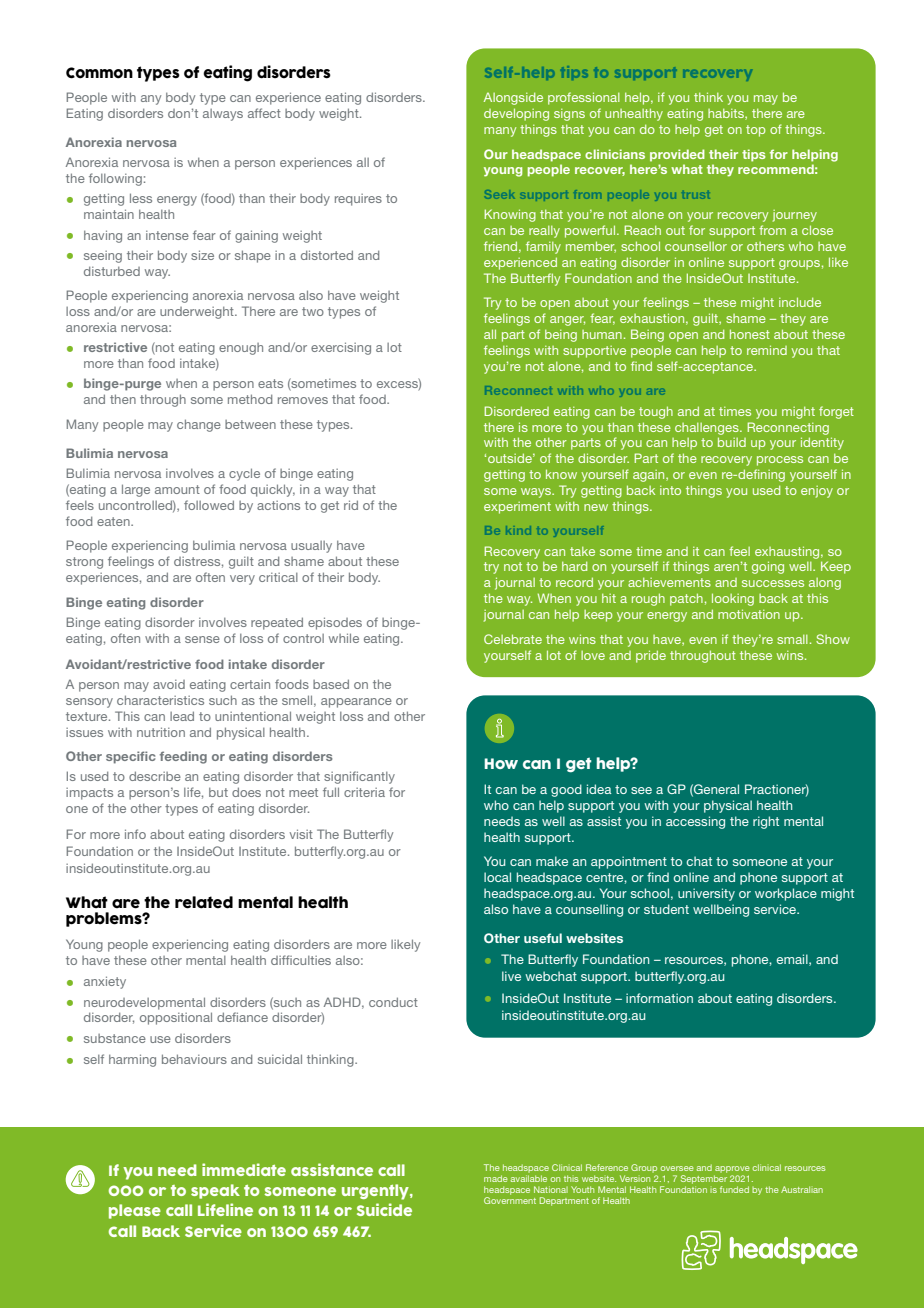 This screenshot has width=924, height=1308. Describe the element at coordinates (511, 976) in the screenshot. I see `live` at that location.
